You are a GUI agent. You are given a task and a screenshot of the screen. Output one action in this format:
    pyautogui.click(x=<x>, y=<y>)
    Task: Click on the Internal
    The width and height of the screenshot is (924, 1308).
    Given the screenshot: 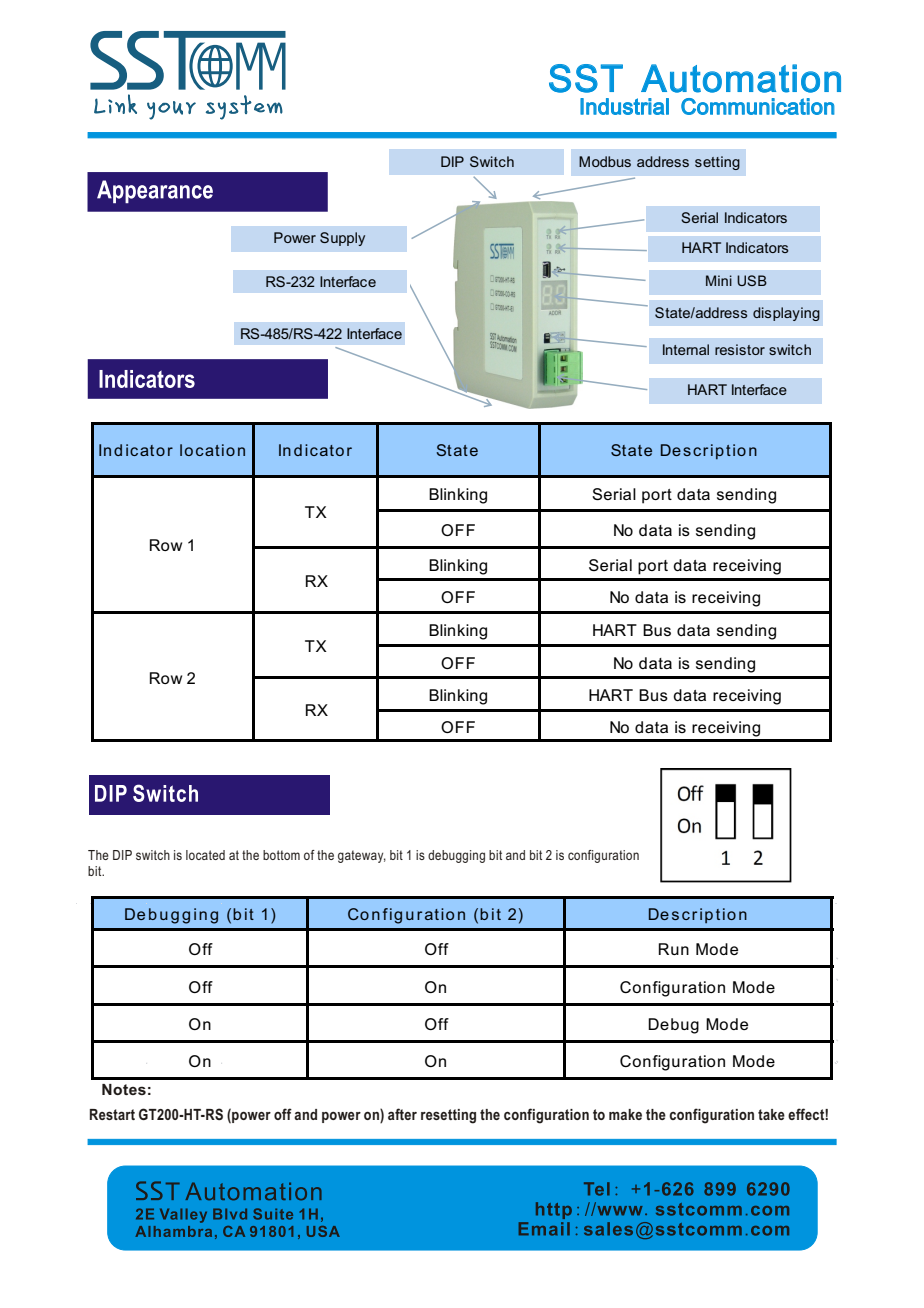 What is the action you would take?
    pyautogui.click(x=686, y=349)
